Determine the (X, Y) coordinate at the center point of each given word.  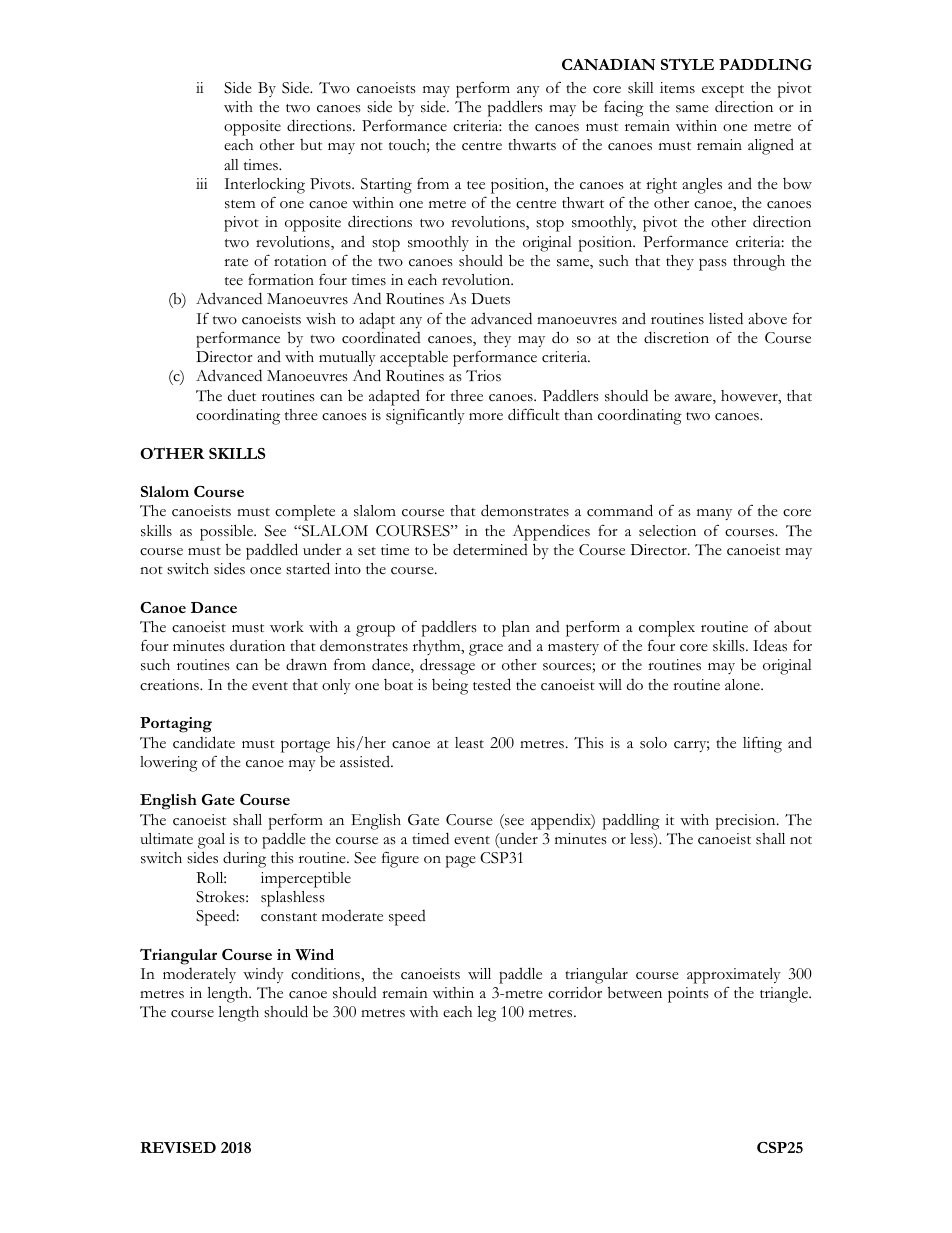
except (723, 91)
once (265, 571)
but (311, 145)
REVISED (178, 1147)
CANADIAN (608, 64)
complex (667, 629)
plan (516, 629)
